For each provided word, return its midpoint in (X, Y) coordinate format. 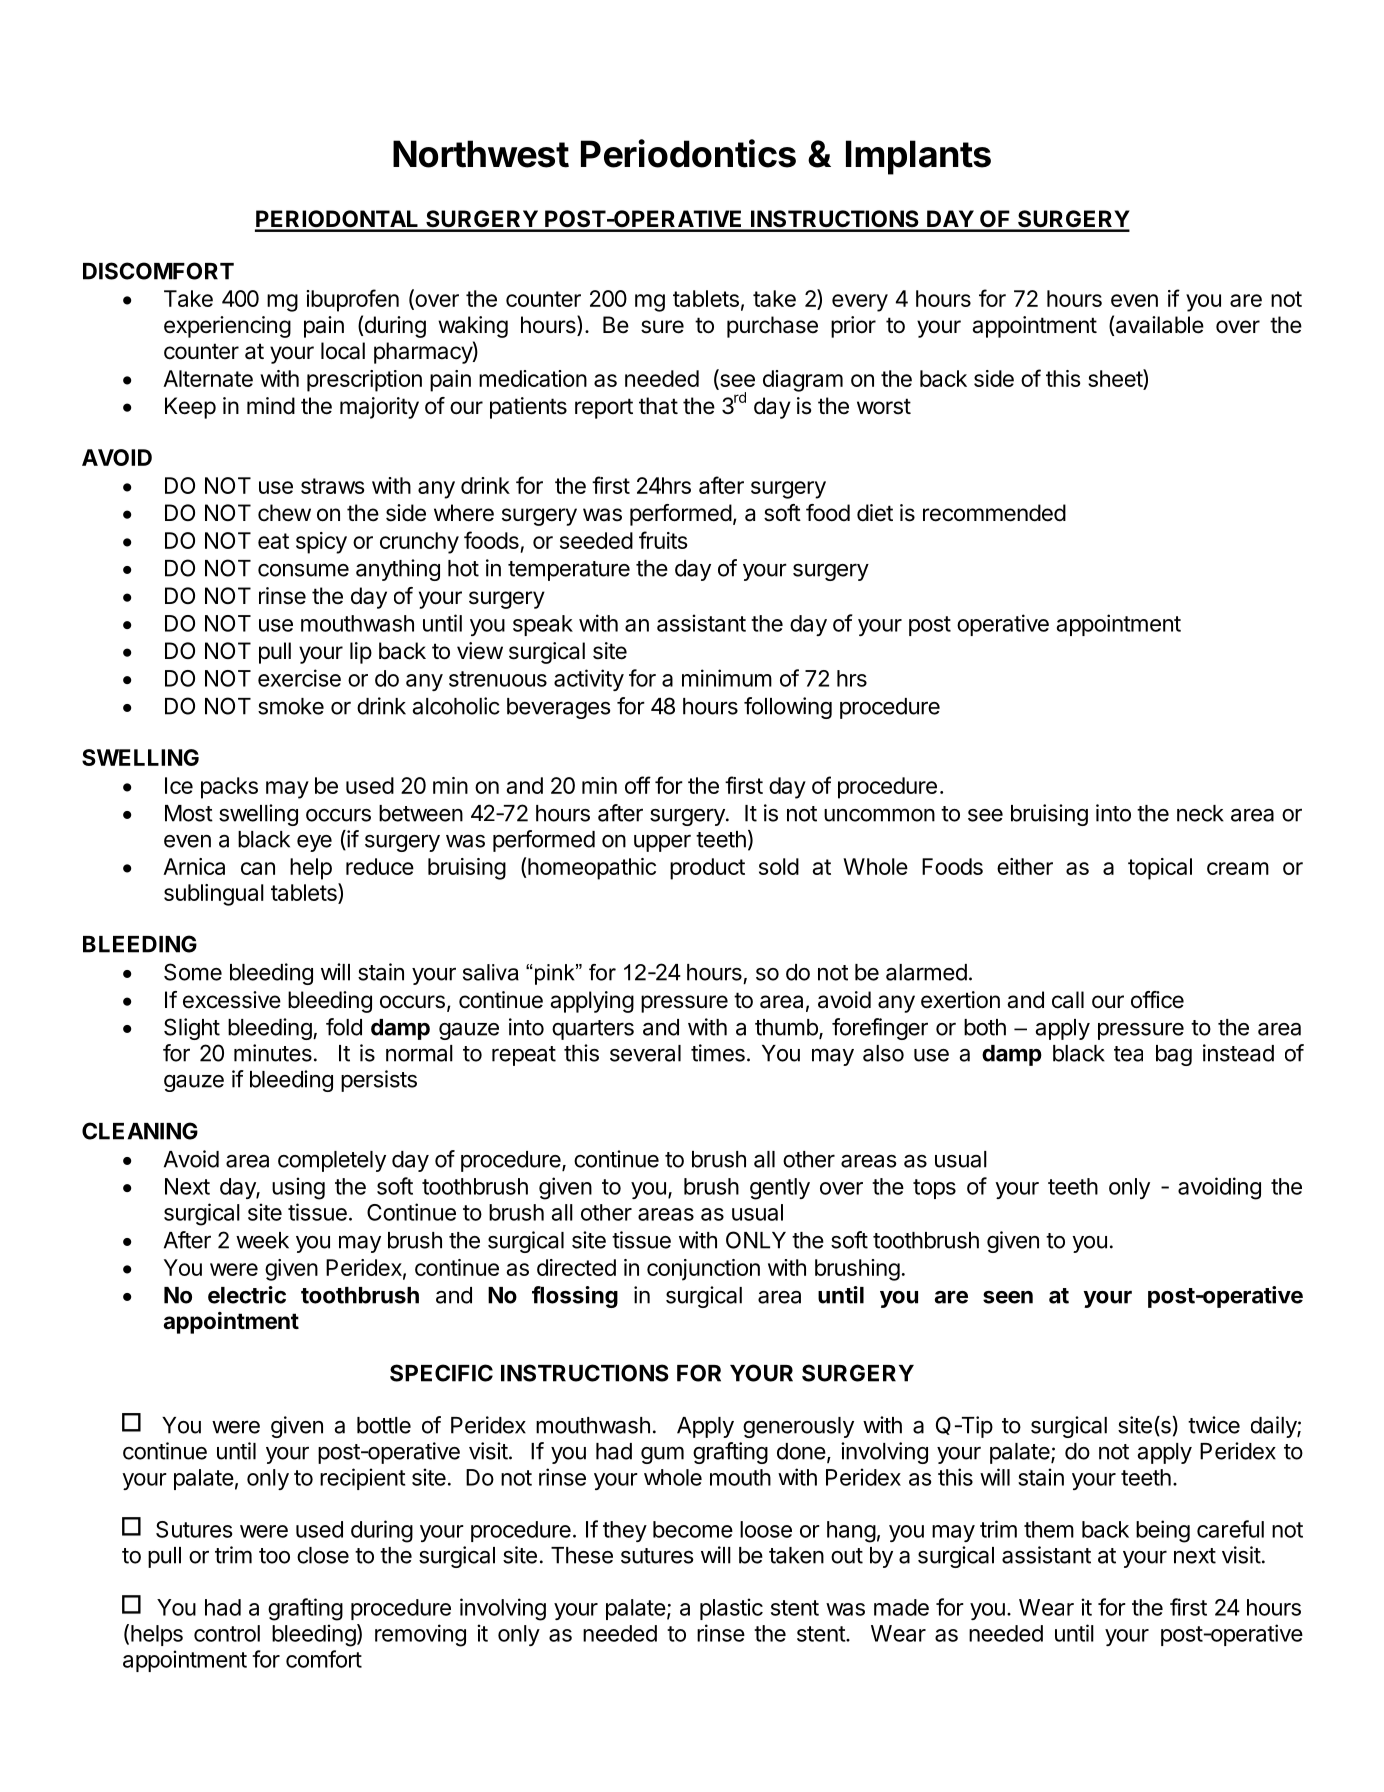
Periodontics (688, 153)
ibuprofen (352, 300)
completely (332, 1161)
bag (1174, 1055)
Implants (918, 157)
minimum (727, 678)
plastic (731, 1609)
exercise (299, 678)
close (323, 1555)
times (718, 1053)
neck (1200, 813)
